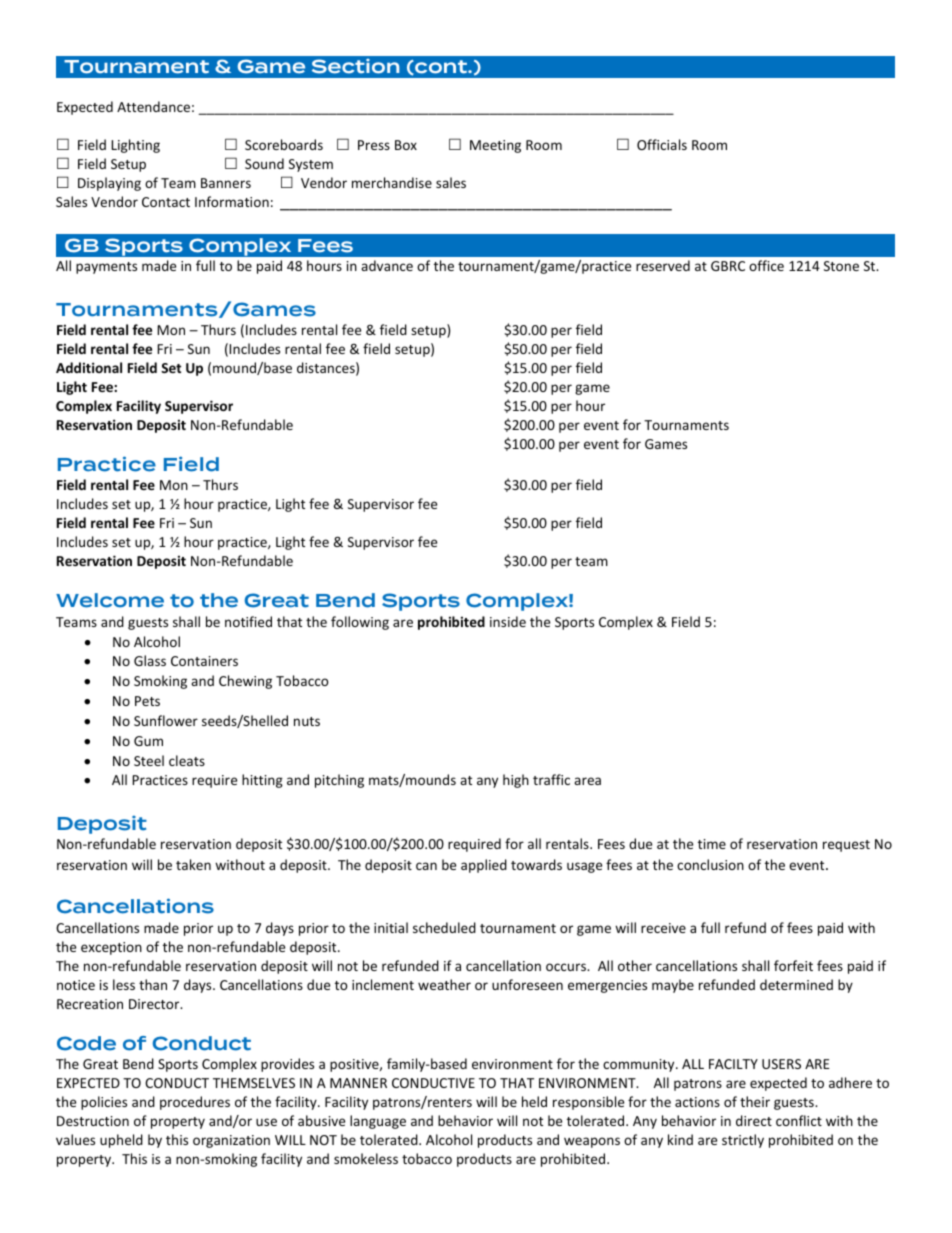  What do you see at coordinates (662, 144) in the image?
I see `Officials` at bounding box center [662, 144].
